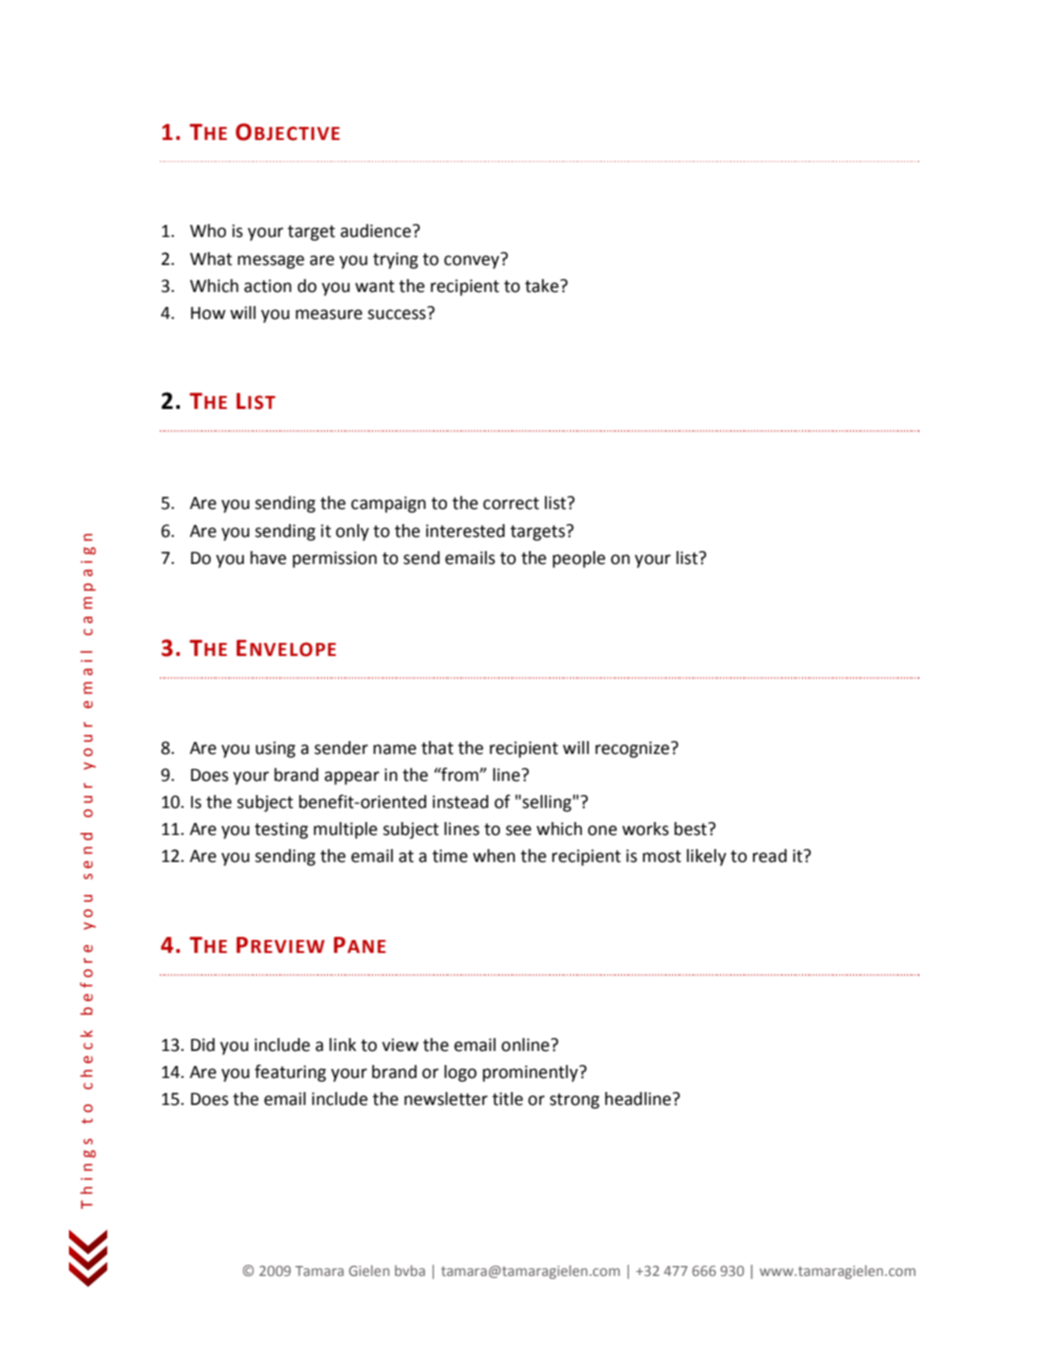 This screenshot has height=1358, width=1049. What do you see at coordinates (543, 286) in the screenshot?
I see `take` at bounding box center [543, 286].
